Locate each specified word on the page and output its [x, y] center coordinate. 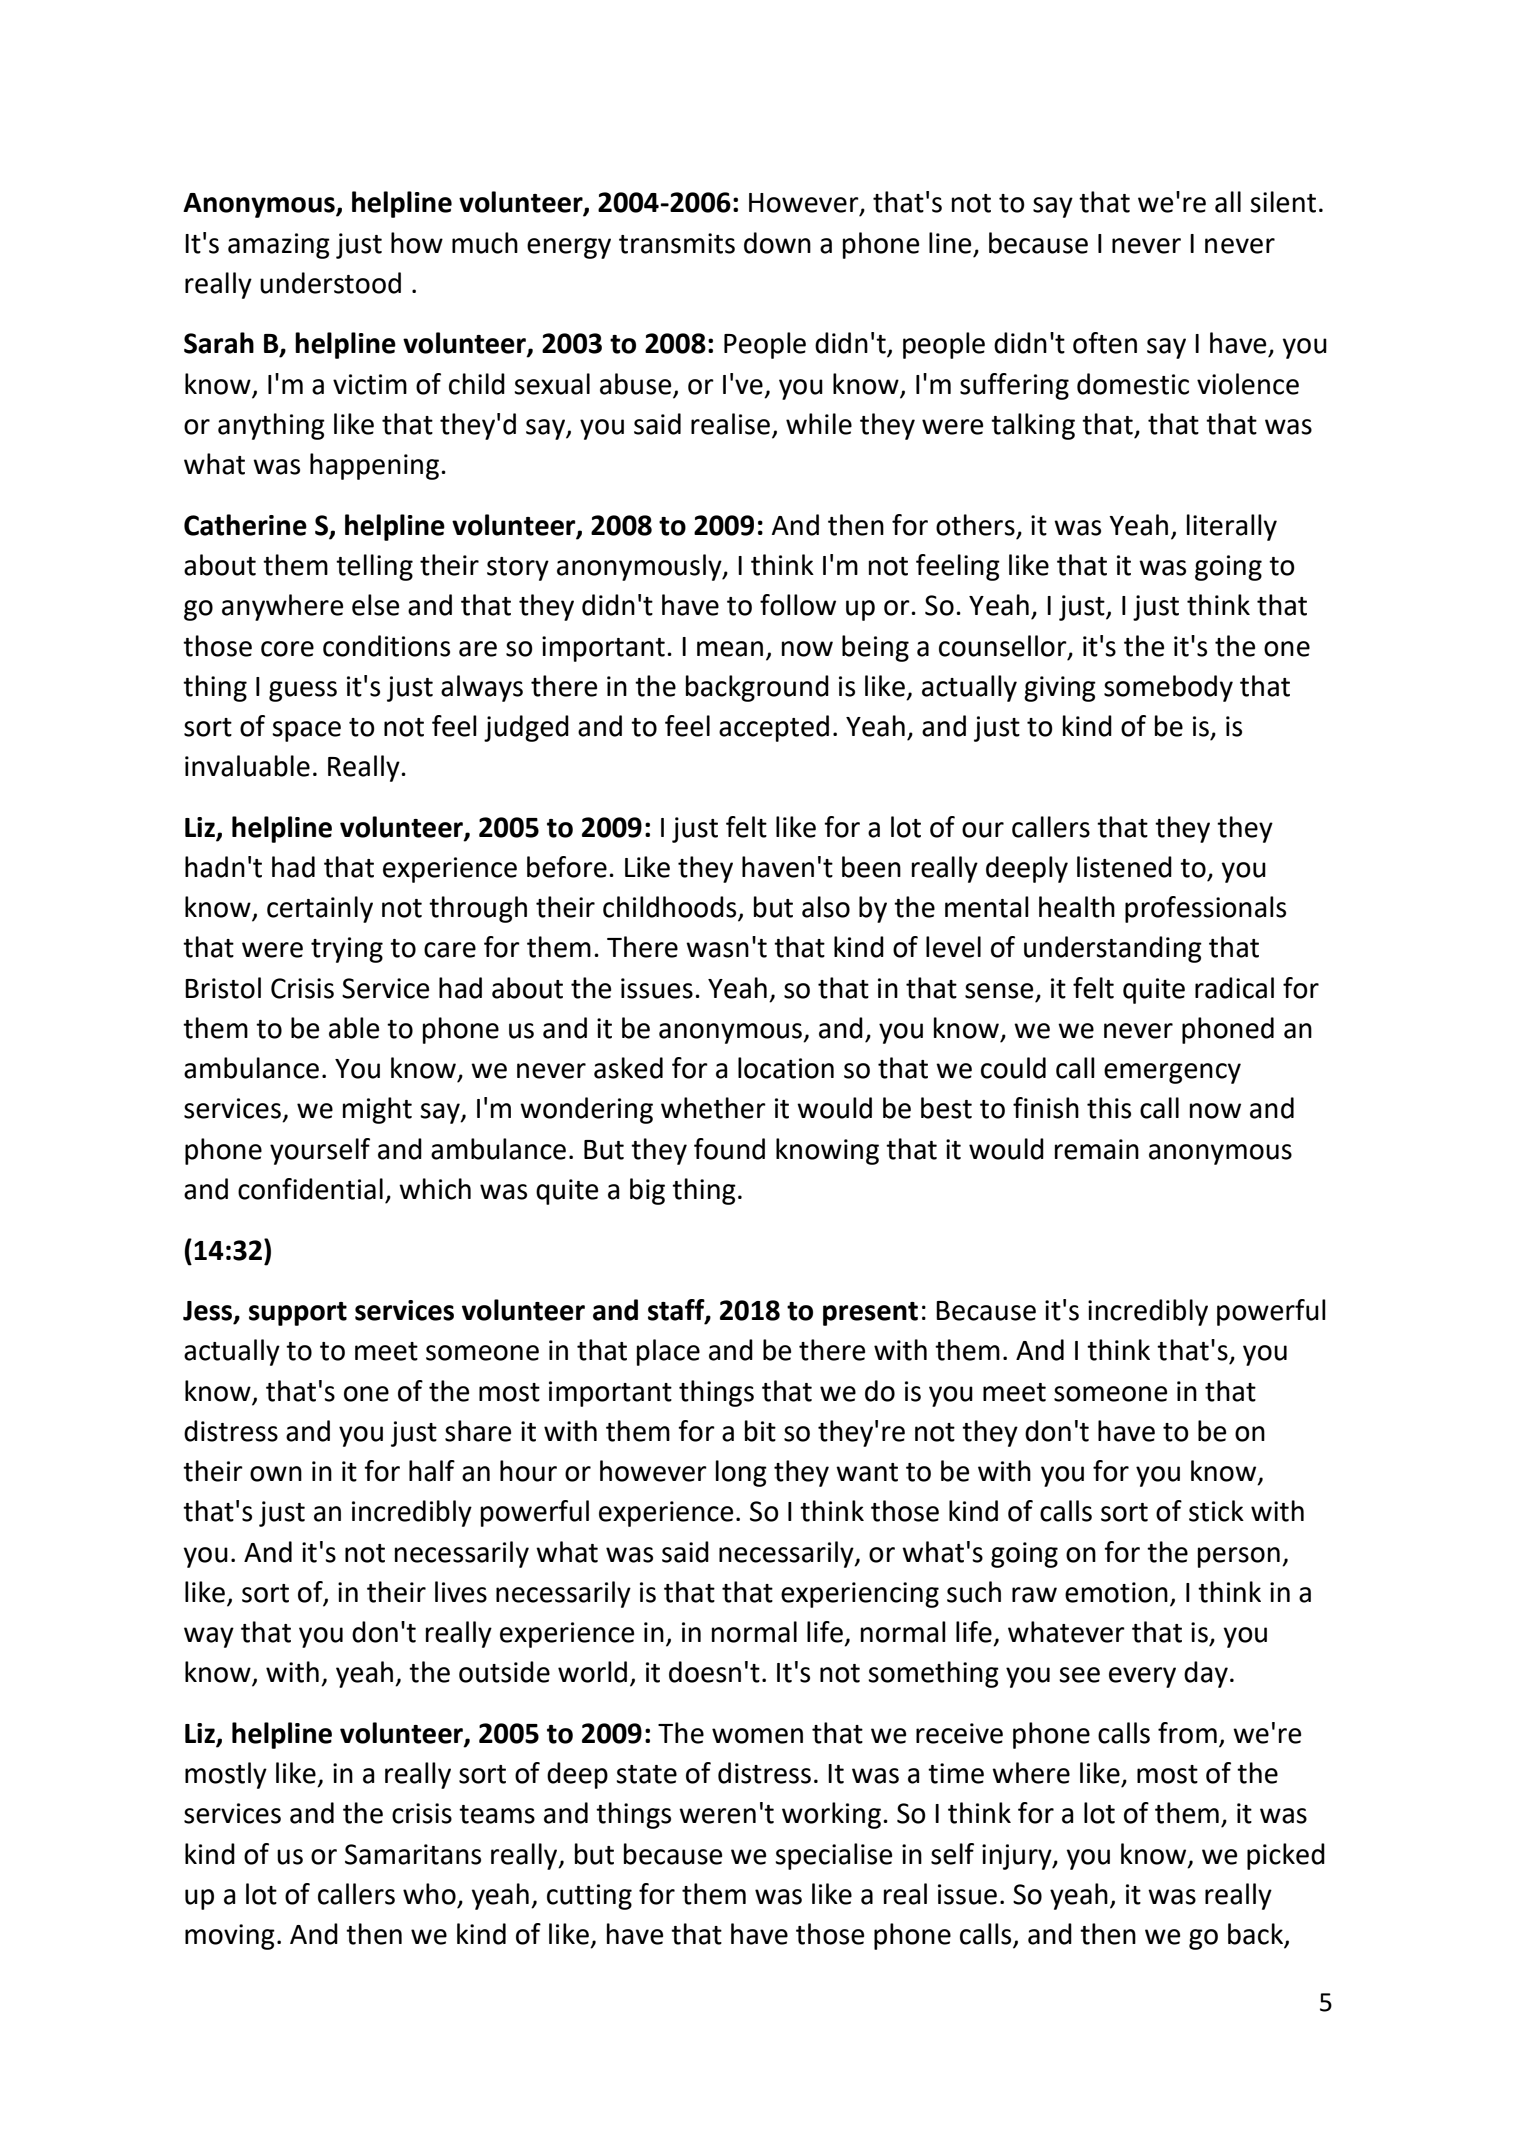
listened [1124, 867]
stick [1216, 1511]
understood [330, 283]
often [1105, 343]
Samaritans [413, 1854]
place [668, 1352]
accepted [774, 728]
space [306, 731]
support [298, 1314]
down [777, 243]
